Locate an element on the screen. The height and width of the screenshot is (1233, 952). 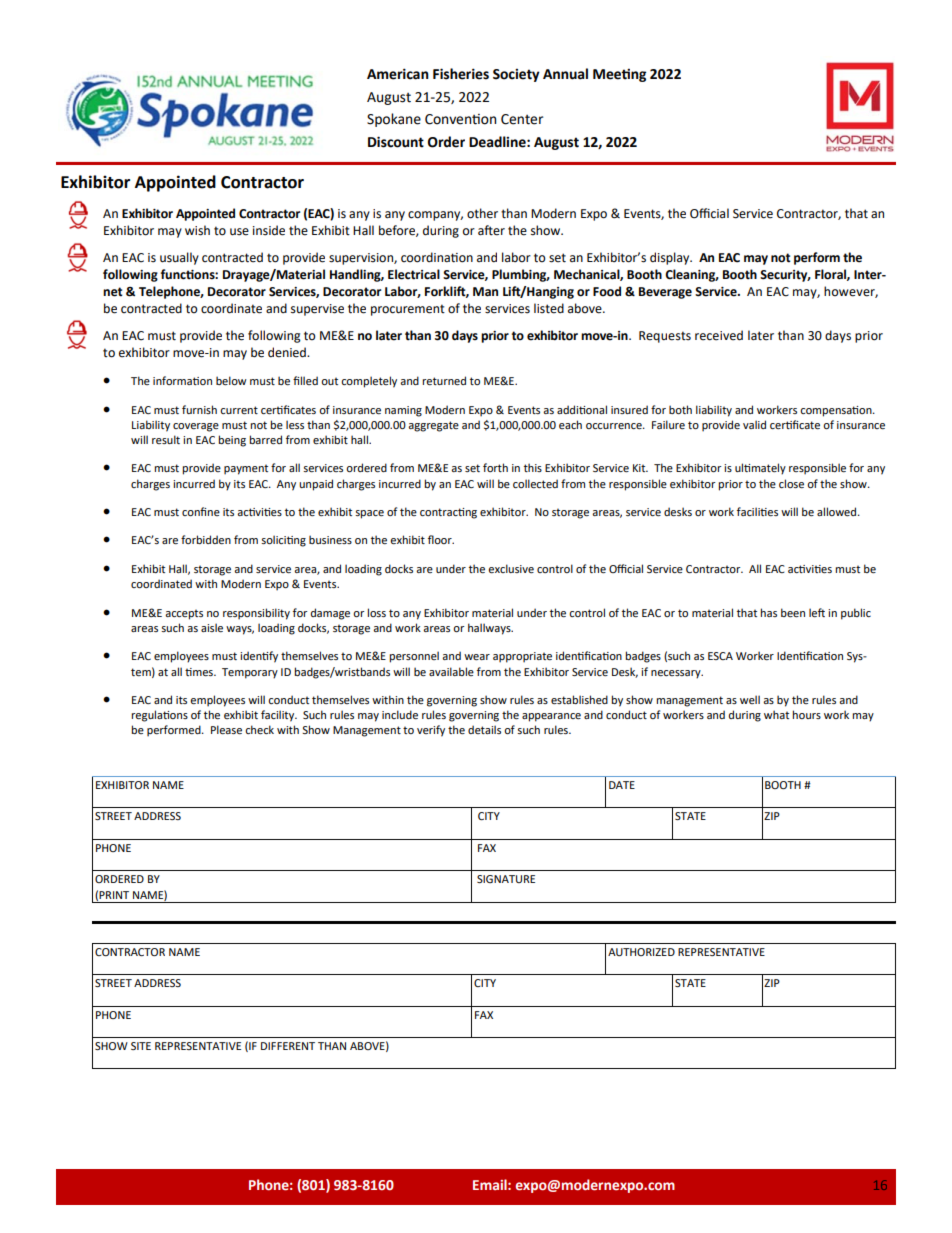
what is located at coordinates (776, 714).
